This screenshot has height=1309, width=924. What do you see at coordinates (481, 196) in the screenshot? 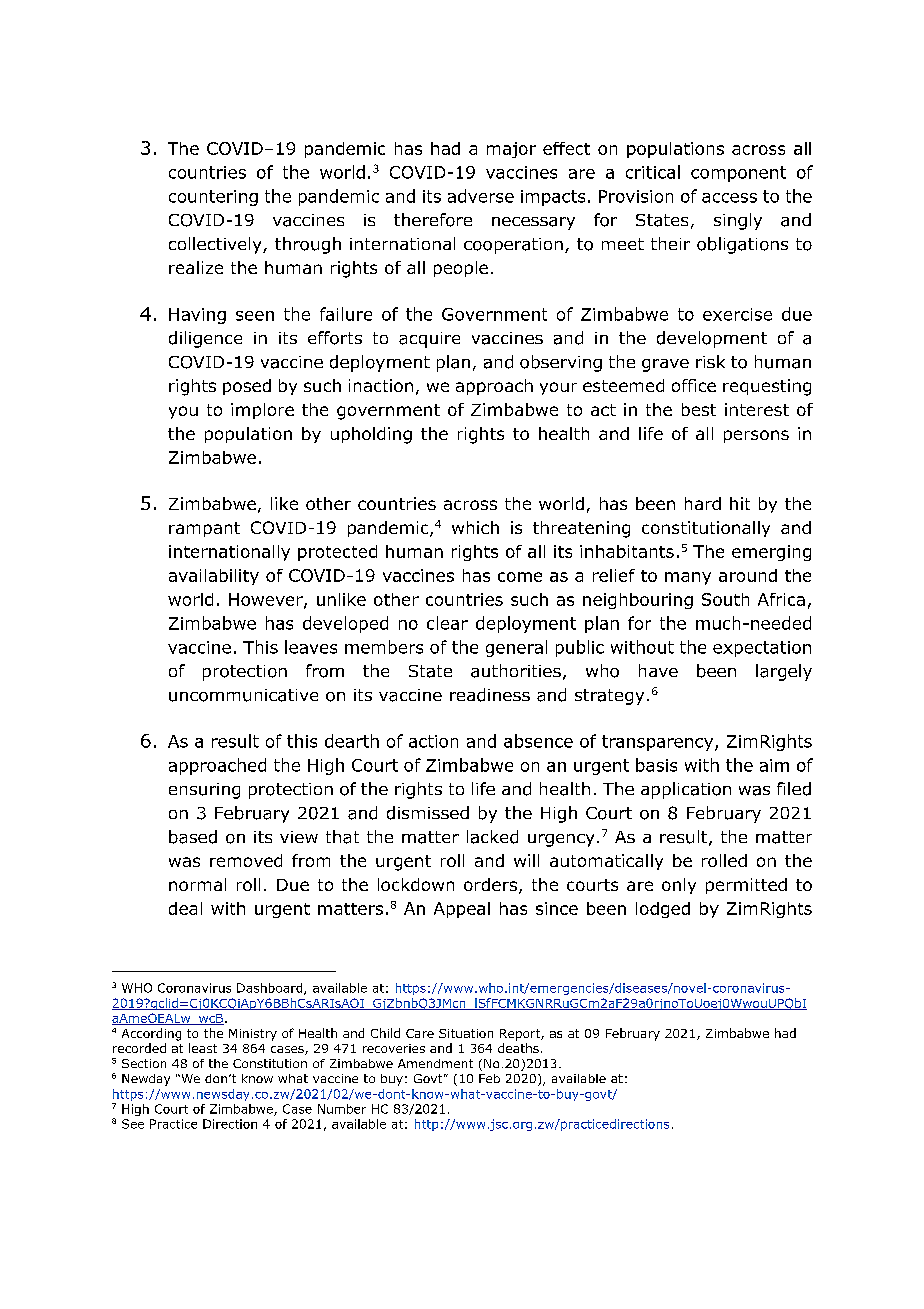
I see `adverse` at bounding box center [481, 196].
